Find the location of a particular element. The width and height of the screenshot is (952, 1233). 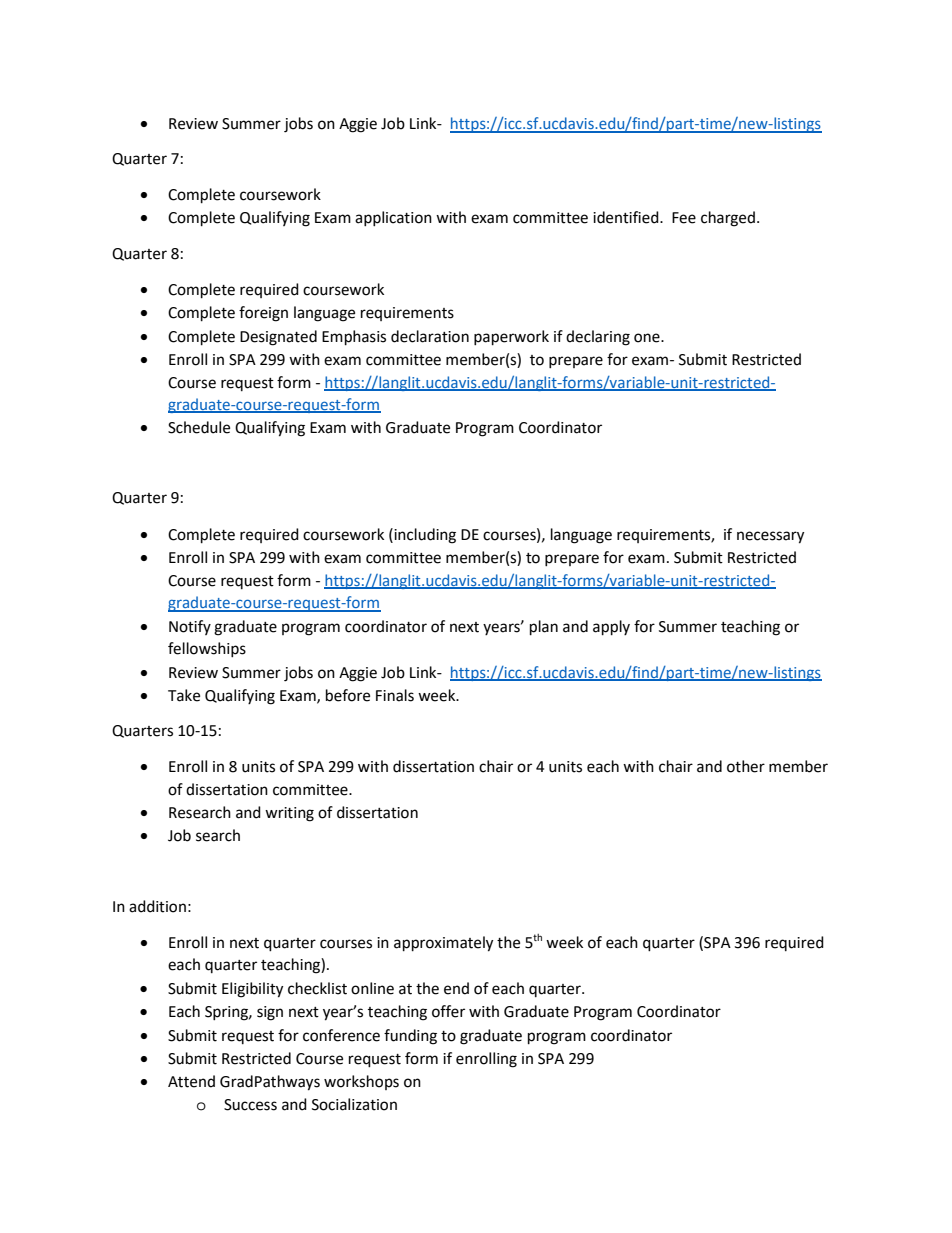

application is located at coordinates (393, 218).
